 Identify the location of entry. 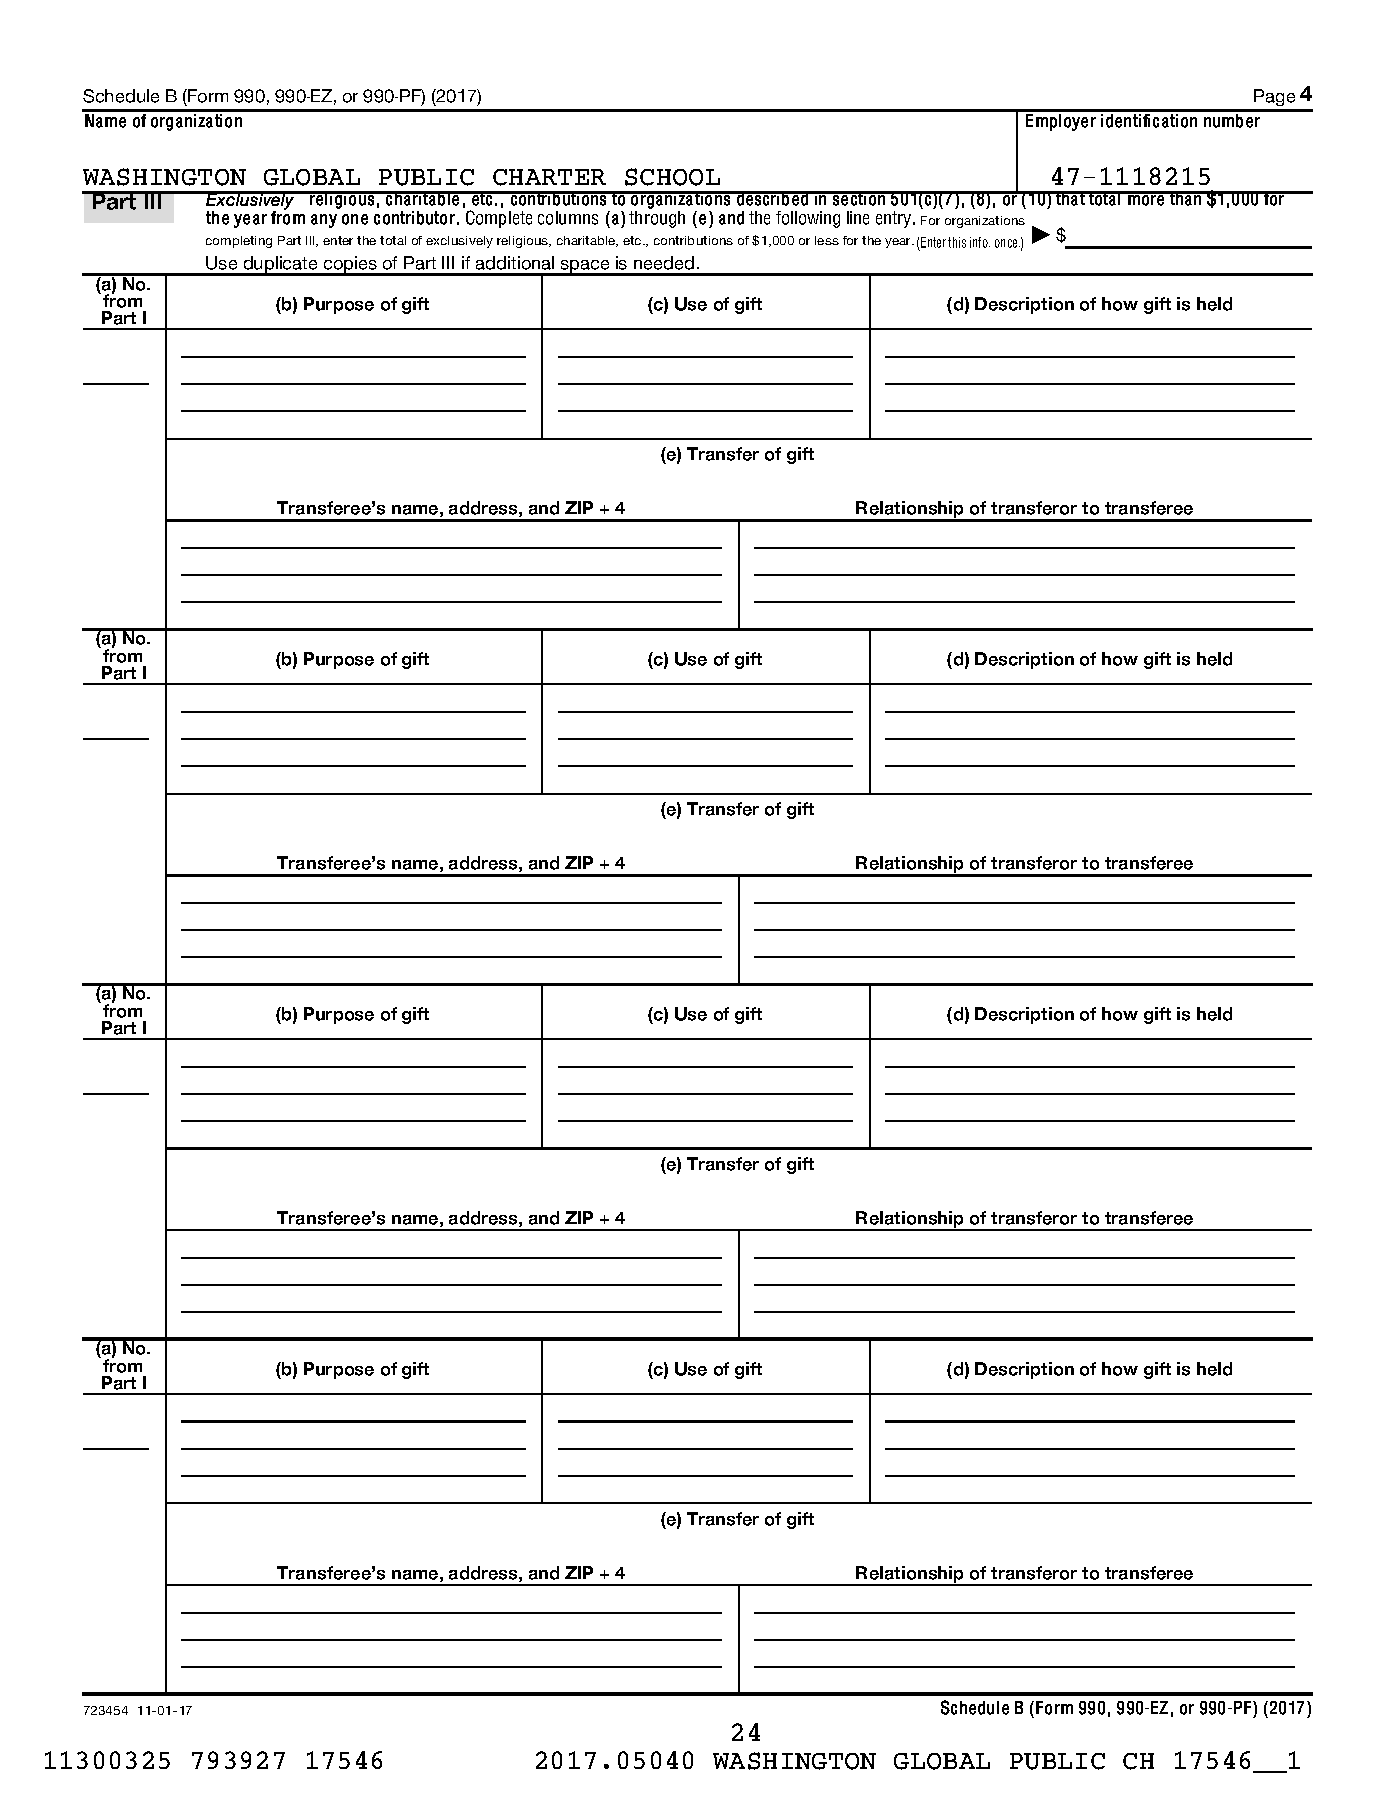
(895, 219).
